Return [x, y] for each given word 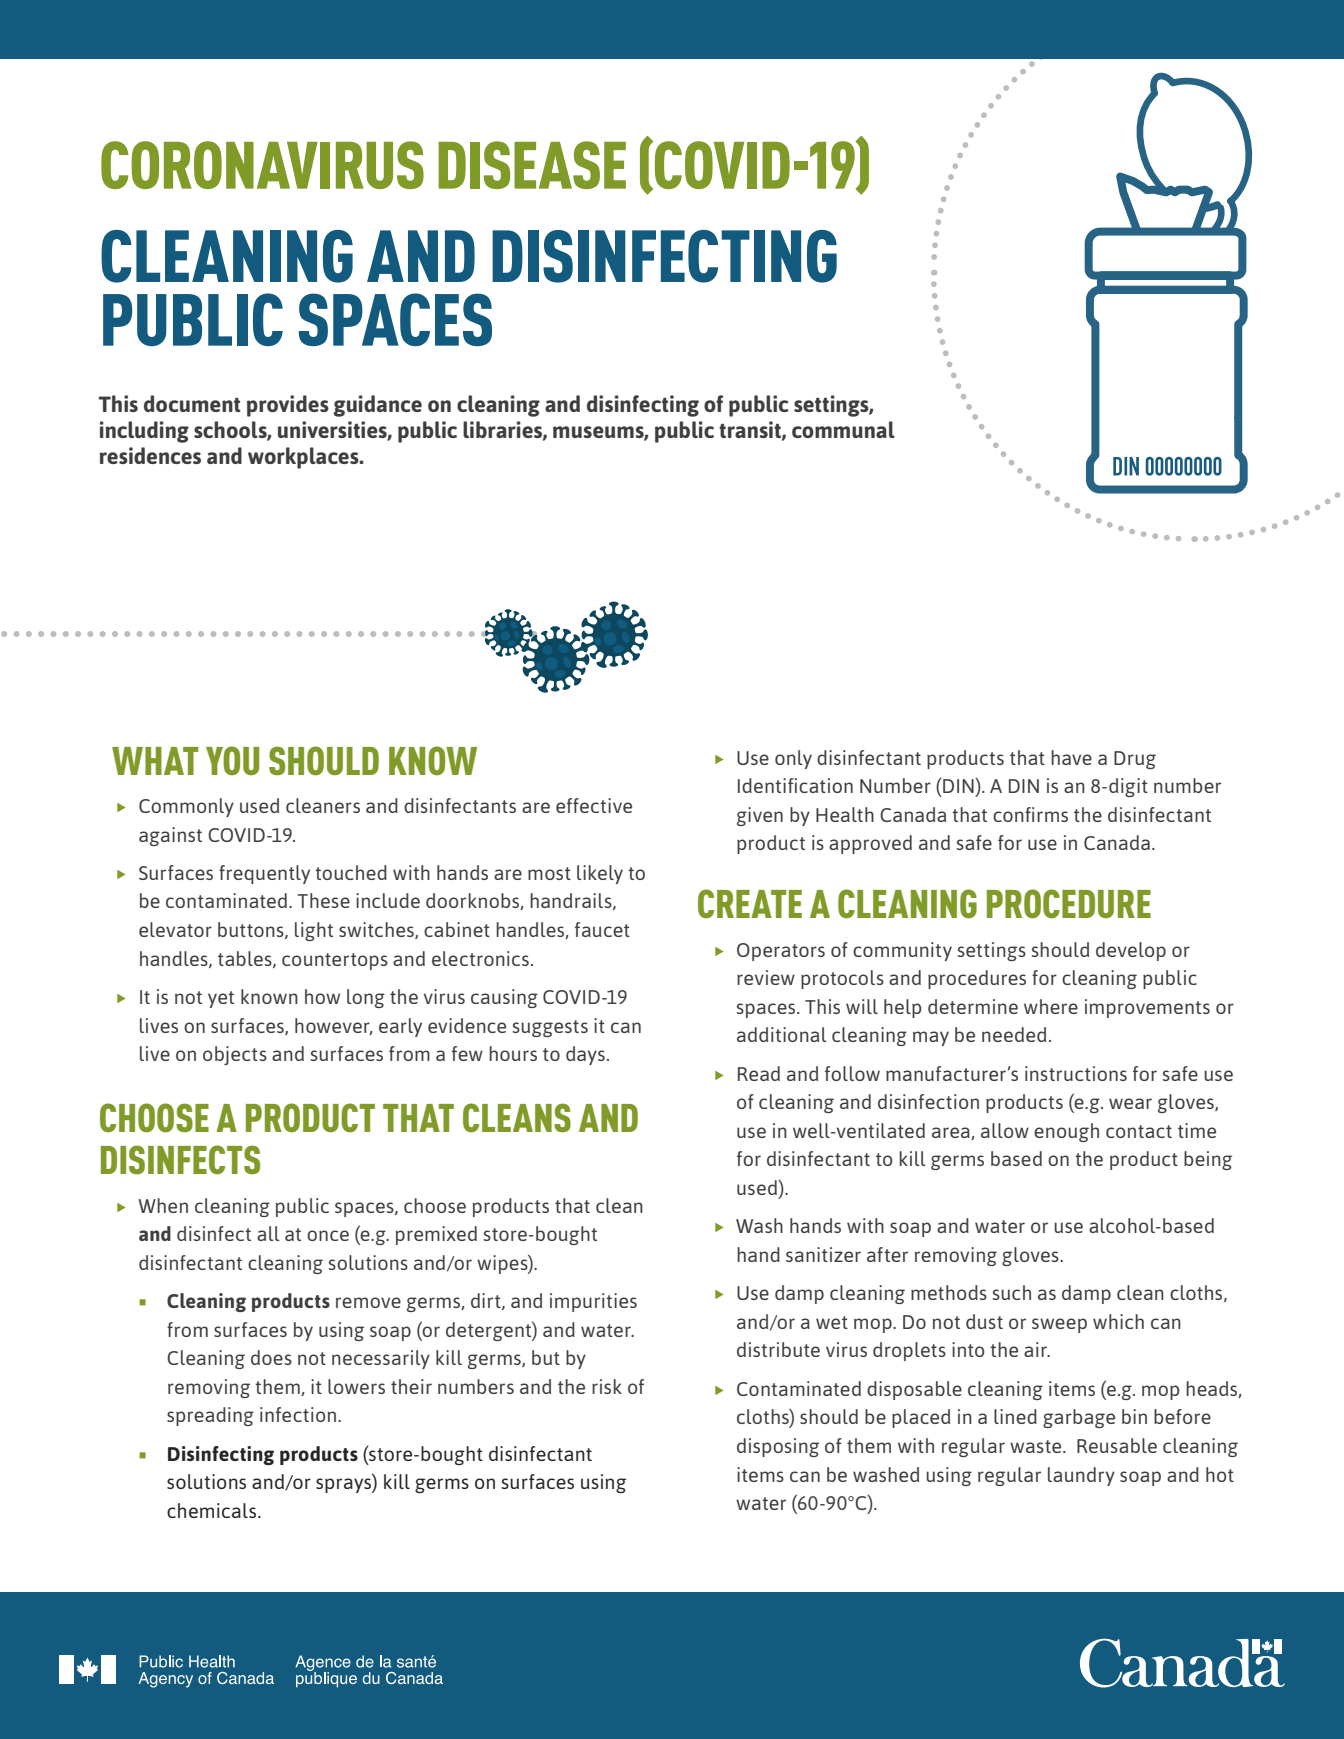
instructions [1076, 1073]
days [585, 1055]
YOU [232, 760]
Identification [795, 785]
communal [843, 429]
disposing [778, 1447]
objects [235, 1055]
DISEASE [532, 165]
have [1071, 757]
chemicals [213, 1510]
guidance [378, 406]
